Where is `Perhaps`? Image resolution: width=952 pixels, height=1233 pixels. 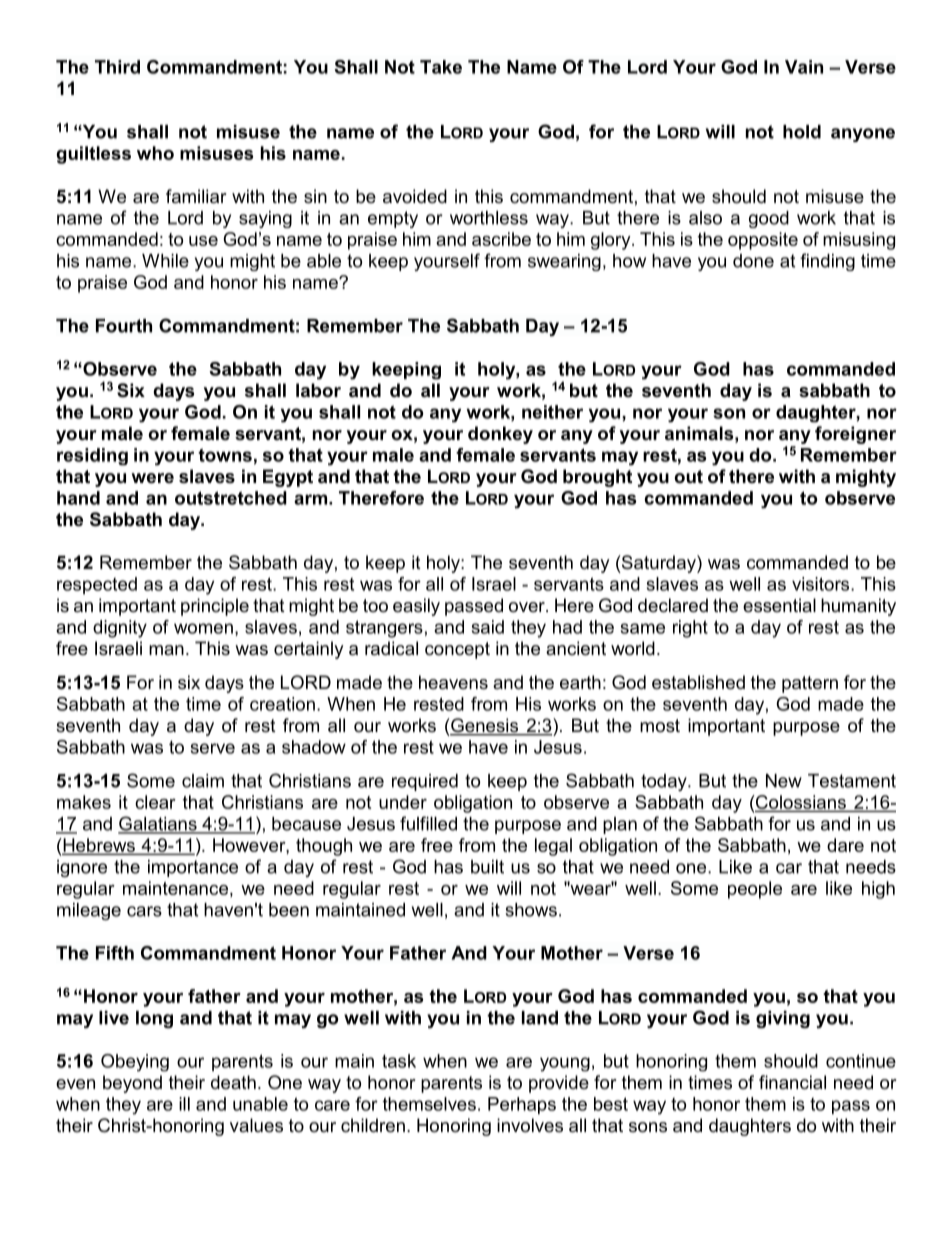 Perhaps is located at coordinates (522, 1105).
